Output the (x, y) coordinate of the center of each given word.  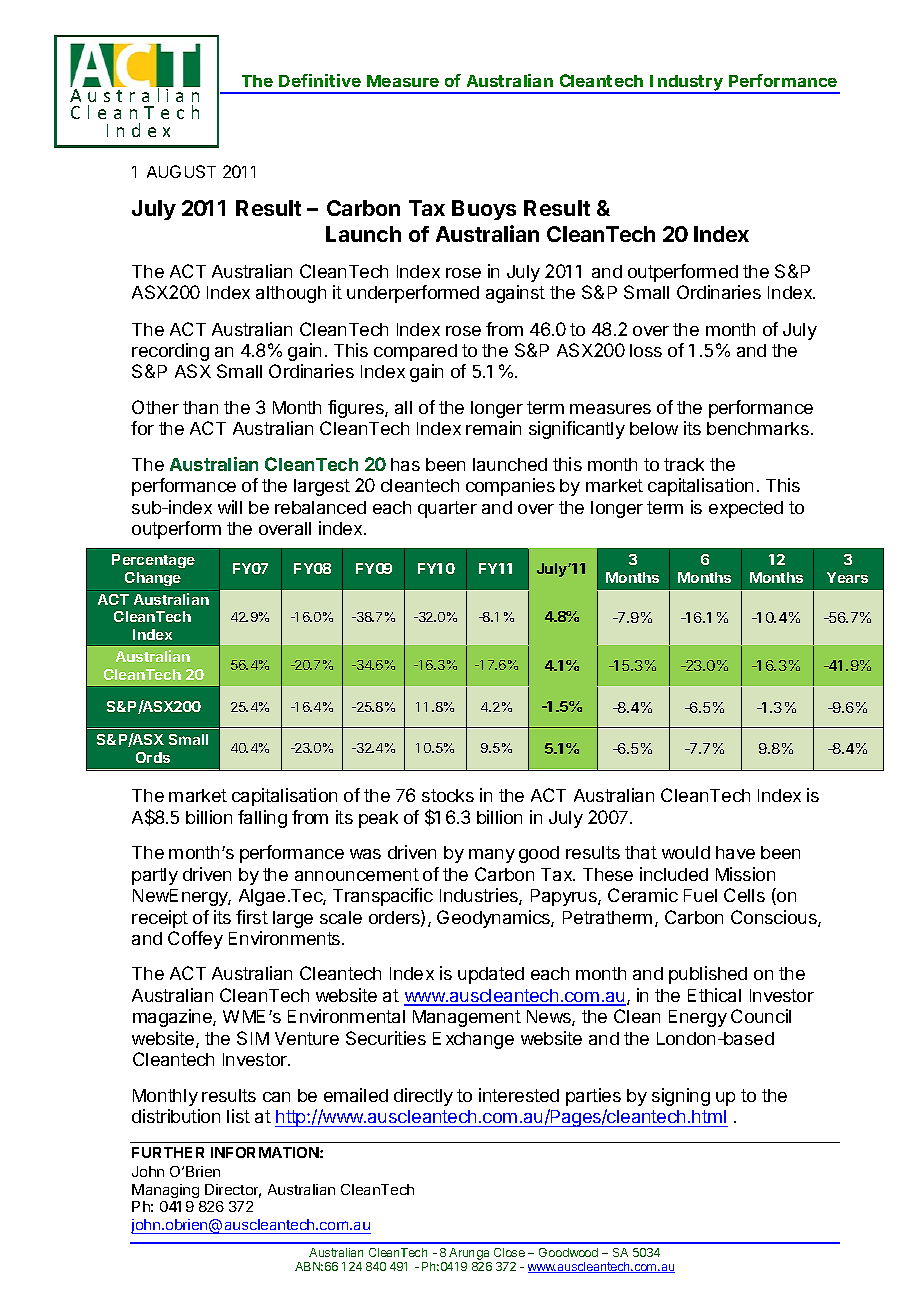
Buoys (484, 210)
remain (493, 428)
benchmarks (758, 428)
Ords (153, 757)
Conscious (775, 918)
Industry (686, 84)
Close (509, 1252)
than (200, 407)
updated (491, 975)
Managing (165, 1191)
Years (847, 577)
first (252, 917)
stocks (448, 795)
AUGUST (181, 171)
